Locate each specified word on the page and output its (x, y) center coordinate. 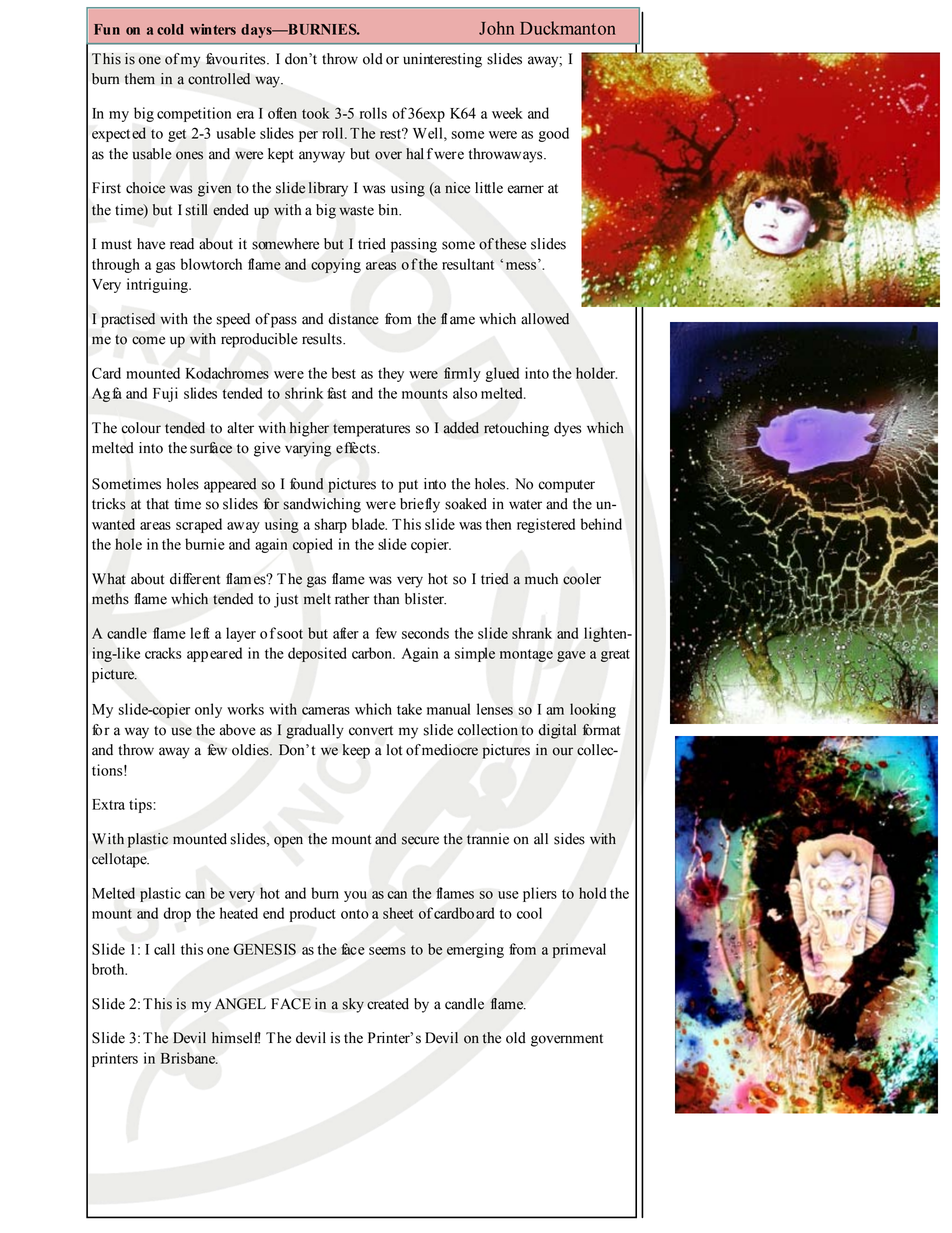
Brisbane (189, 1058)
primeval (579, 950)
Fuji (165, 394)
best (344, 373)
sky (353, 1005)
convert (371, 731)
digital (557, 731)
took (316, 113)
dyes (568, 429)
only (208, 710)
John (496, 28)
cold (170, 29)
